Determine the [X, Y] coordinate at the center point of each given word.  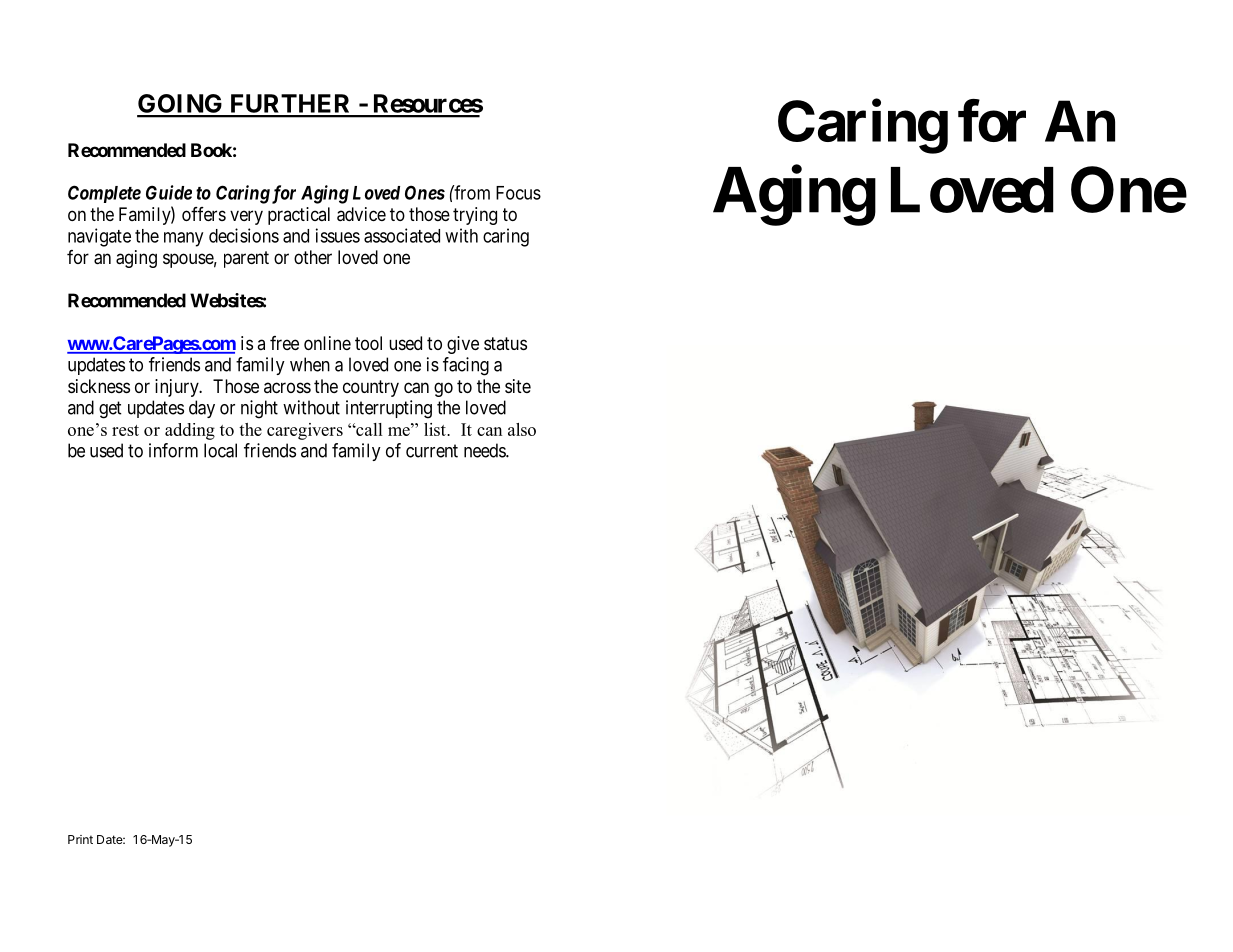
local [220, 450]
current [432, 451]
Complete [104, 194]
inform [173, 450]
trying [475, 216]
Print [80, 839]
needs [485, 450]
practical [299, 216]
